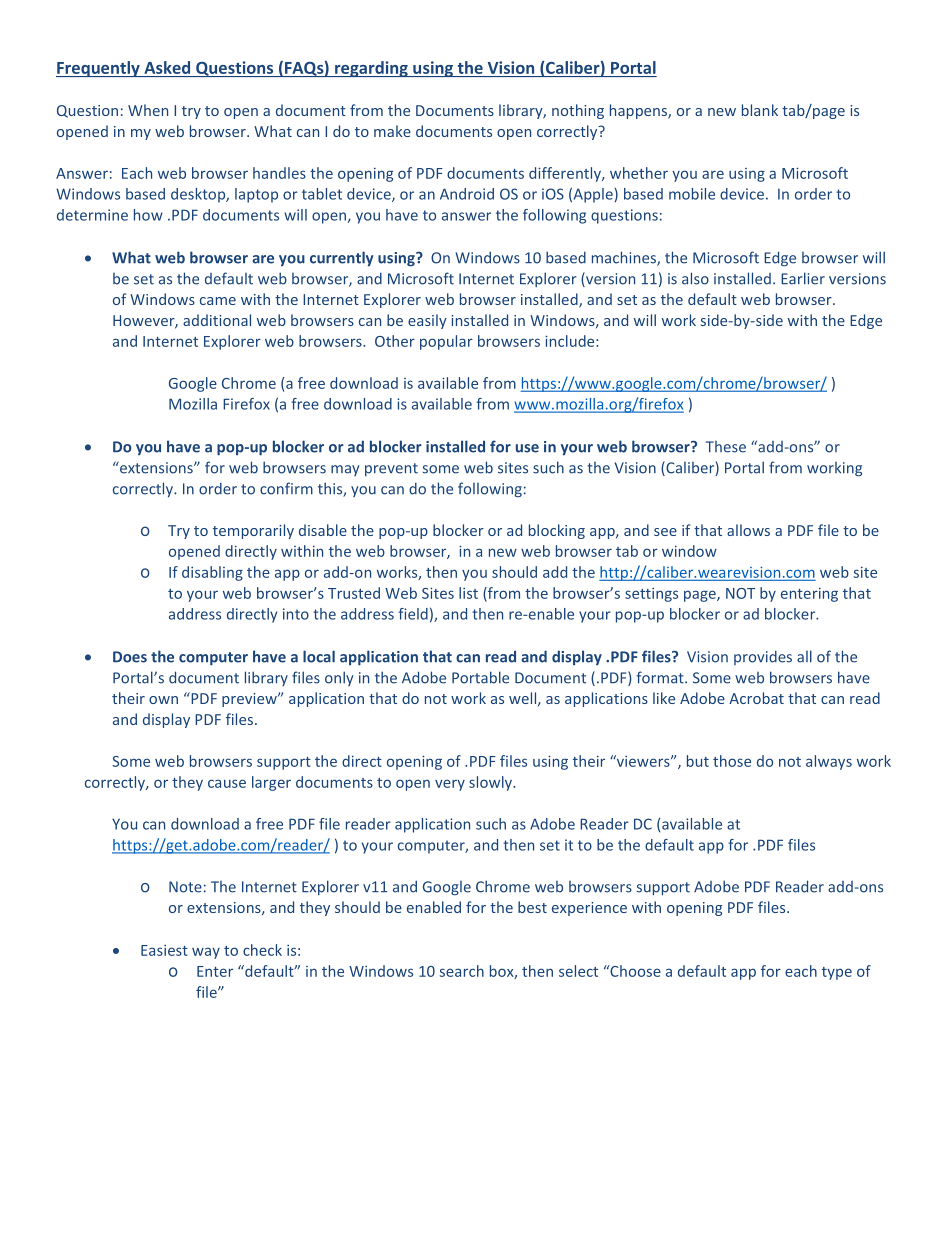  I want to click on blank, so click(760, 110).
